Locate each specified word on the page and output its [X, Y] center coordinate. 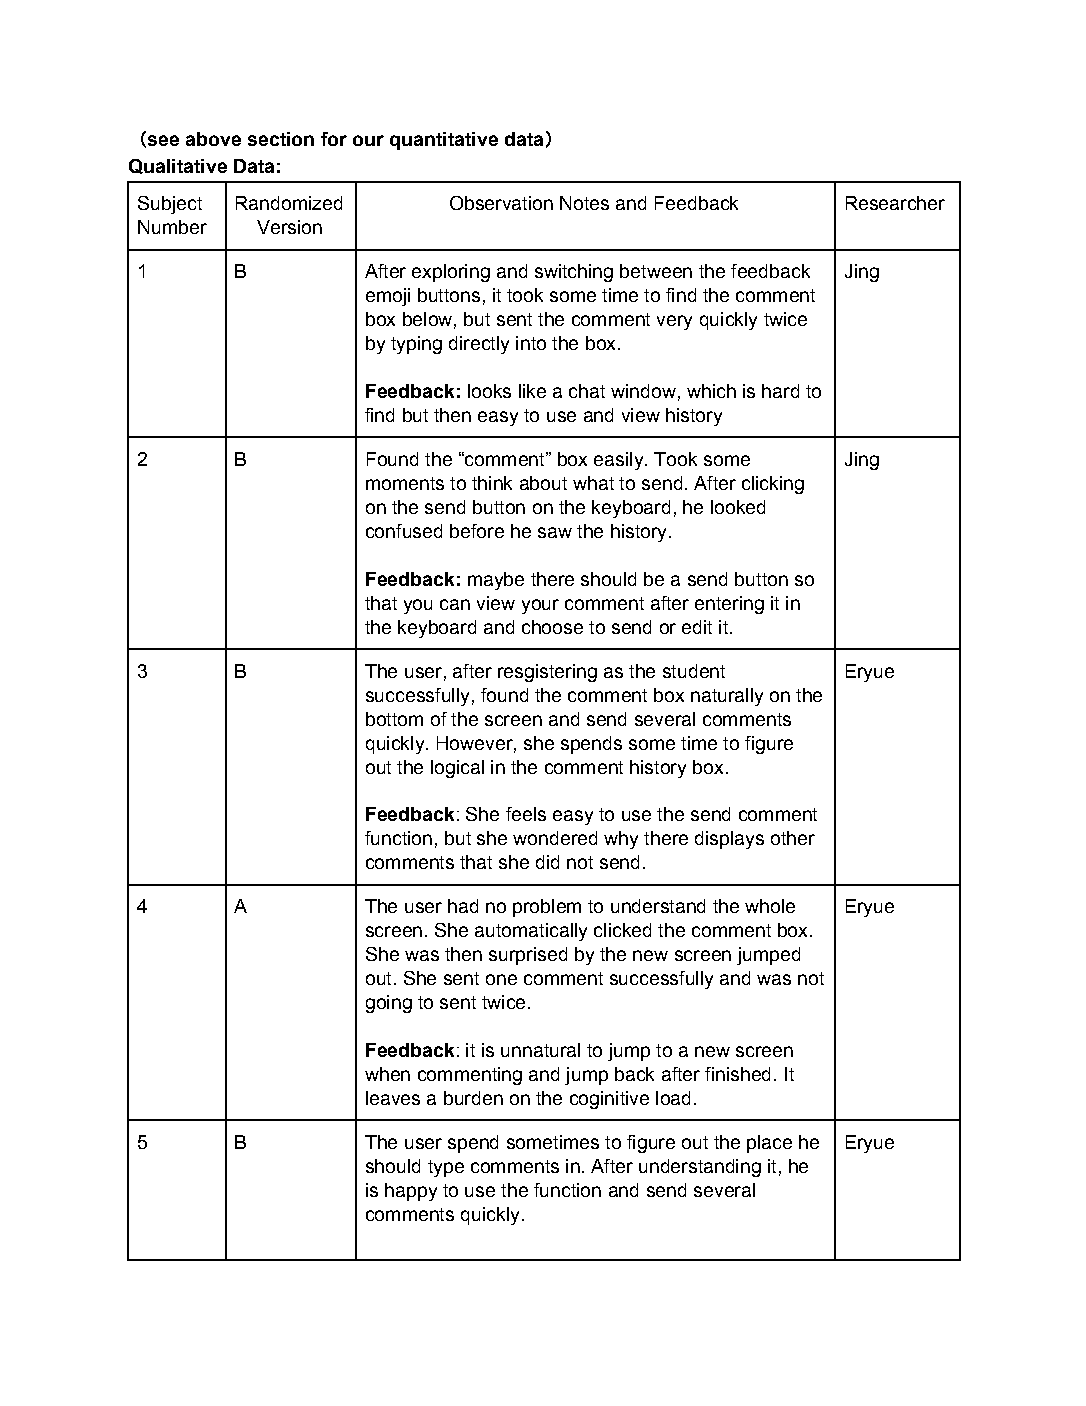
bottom [394, 719]
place [769, 1144]
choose [552, 627]
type [446, 1168]
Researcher [895, 203]
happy [411, 1192]
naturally [727, 697]
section [281, 139]
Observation [501, 203]
